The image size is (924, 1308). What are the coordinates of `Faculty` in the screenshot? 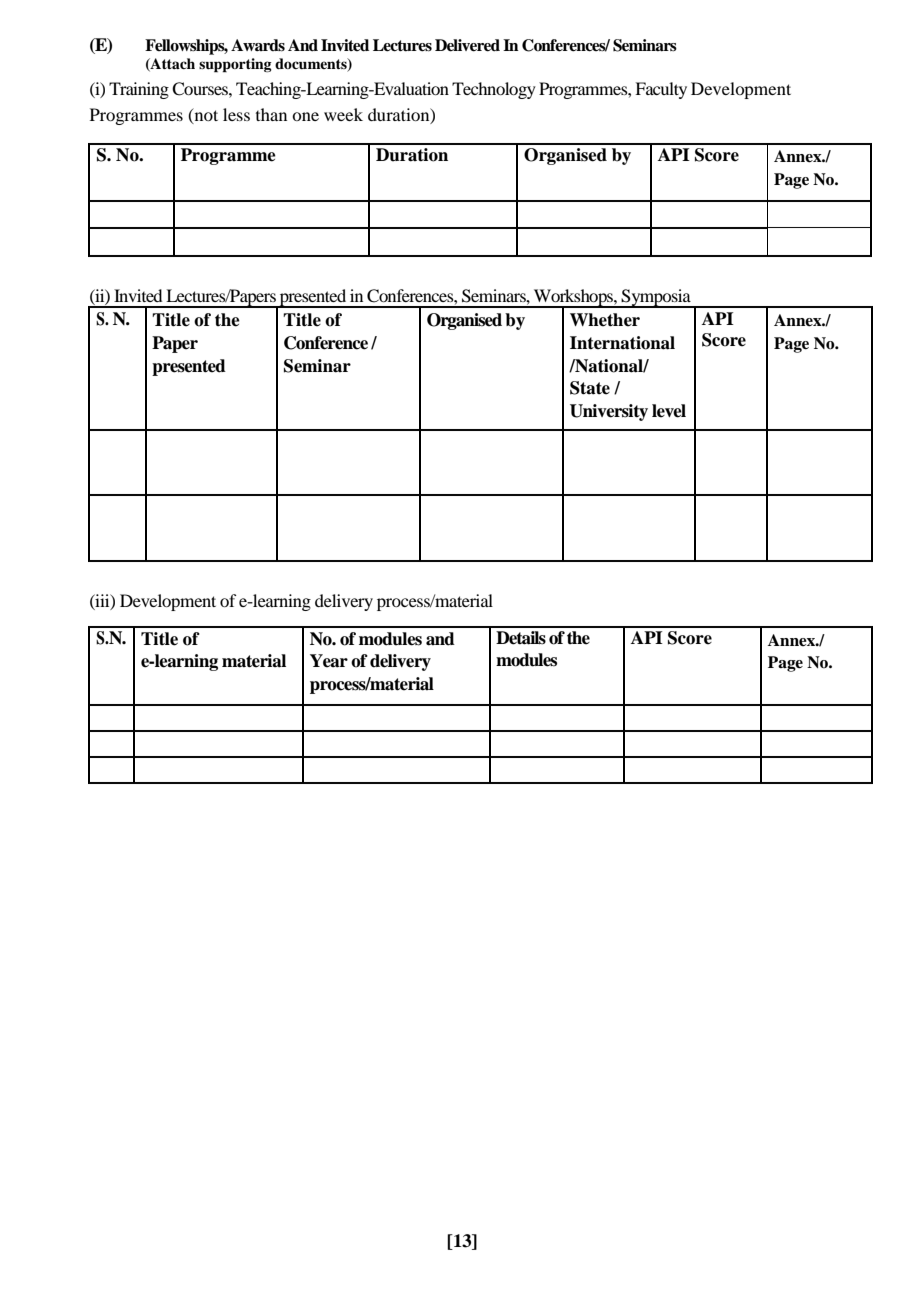 It's located at (661, 90).
